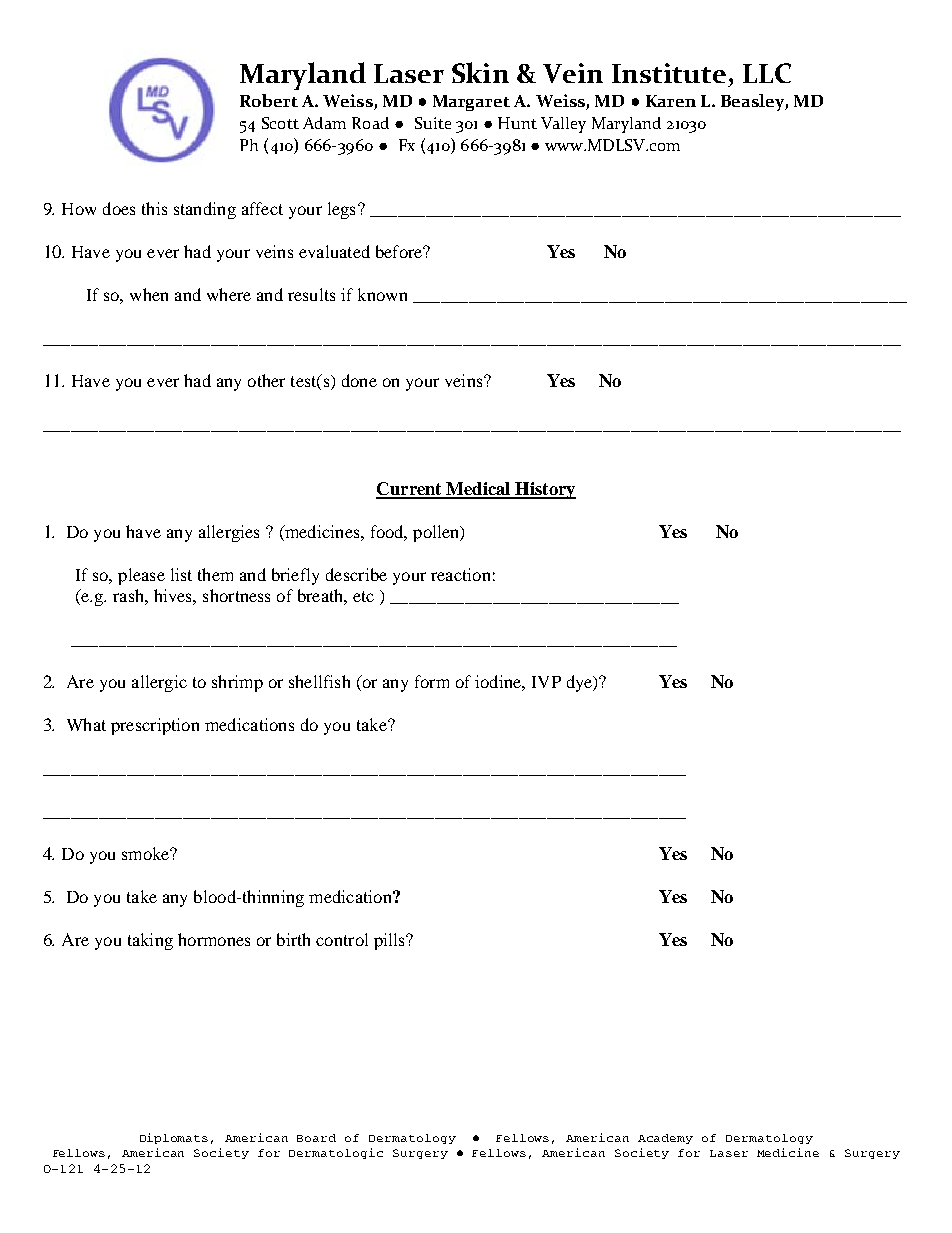  I want to click on Academy, so click(665, 1139).
